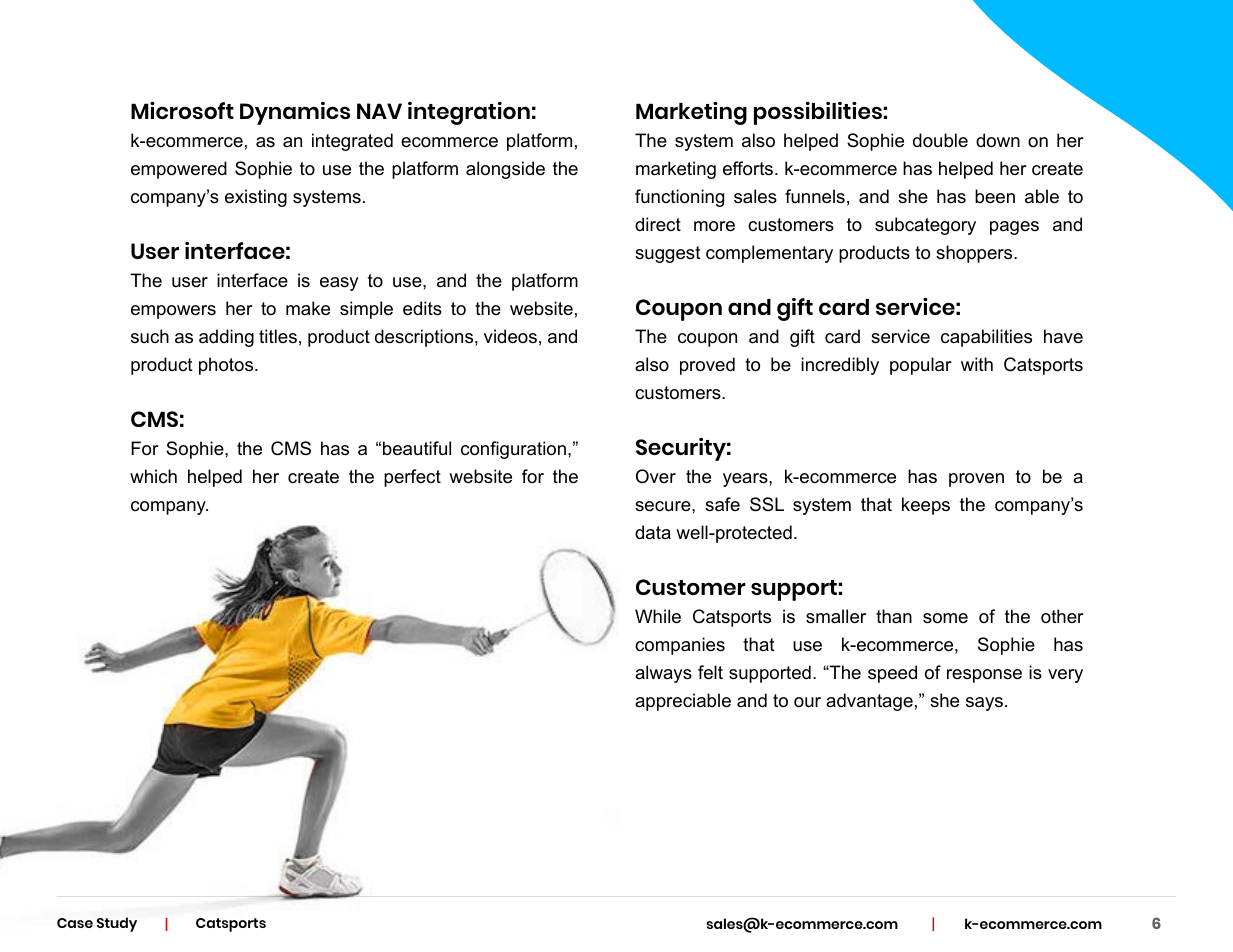  What do you see at coordinates (940, 140) in the screenshot?
I see `double` at bounding box center [940, 140].
